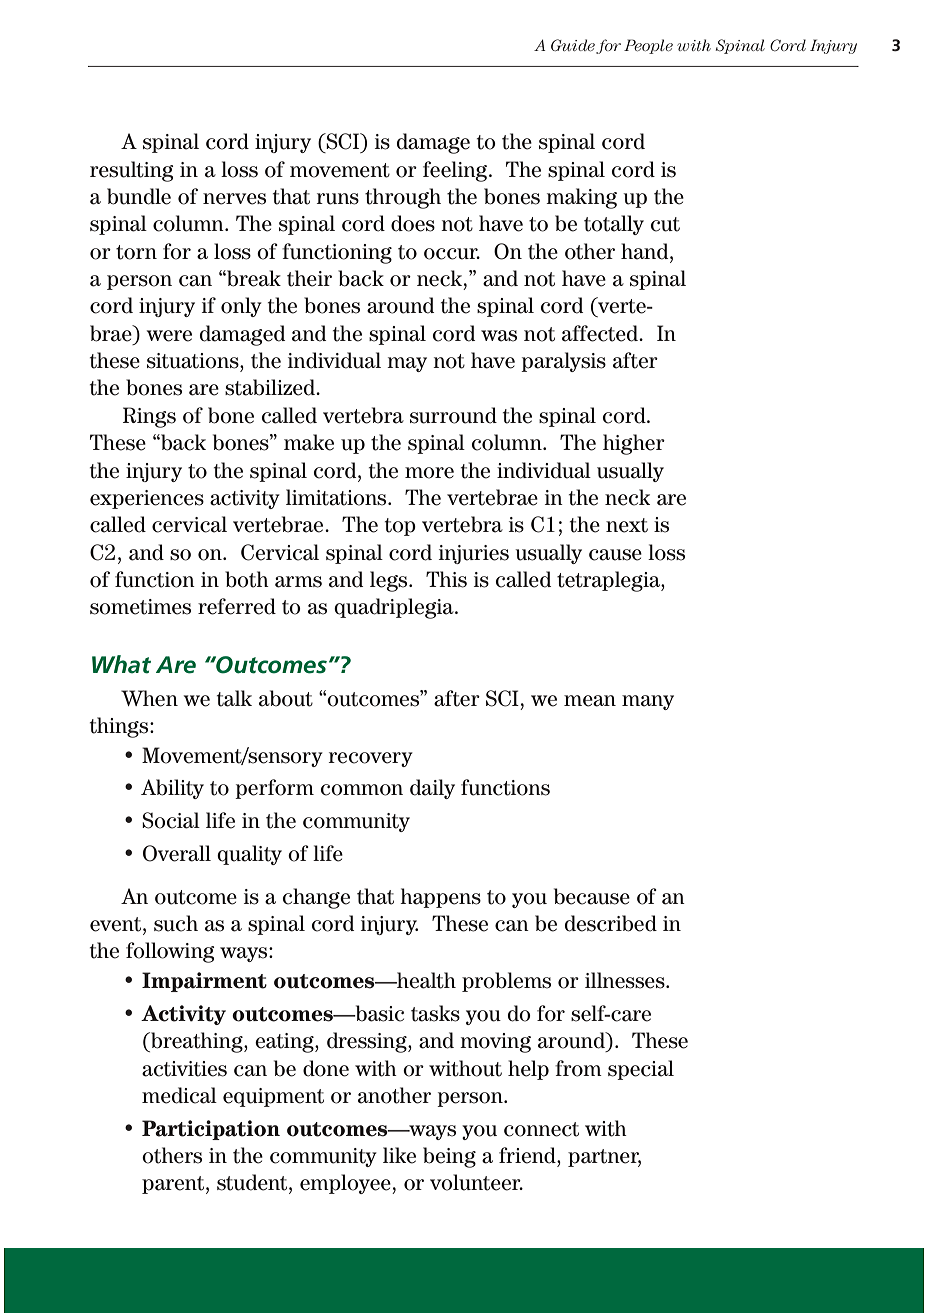 This screenshot has height=1313, width=928. Describe the element at coordinates (541, 1129) in the screenshot. I see `connect` at that location.
